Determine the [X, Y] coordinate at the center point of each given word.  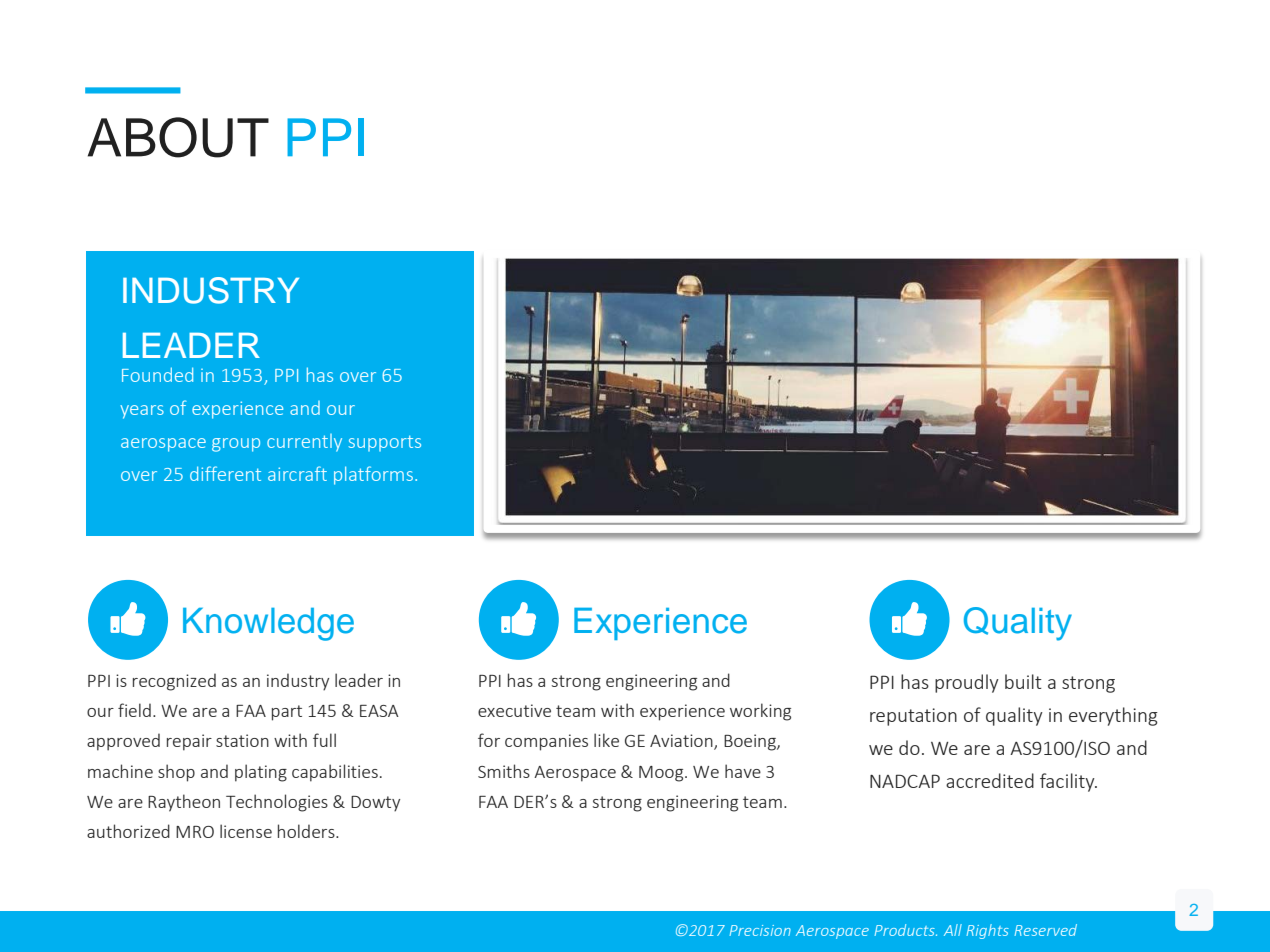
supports [385, 443]
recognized [174, 682]
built [1023, 681]
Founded [157, 374]
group [236, 445]
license [246, 831]
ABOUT [178, 137]
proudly [967, 683]
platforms [373, 475]
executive [514, 710]
